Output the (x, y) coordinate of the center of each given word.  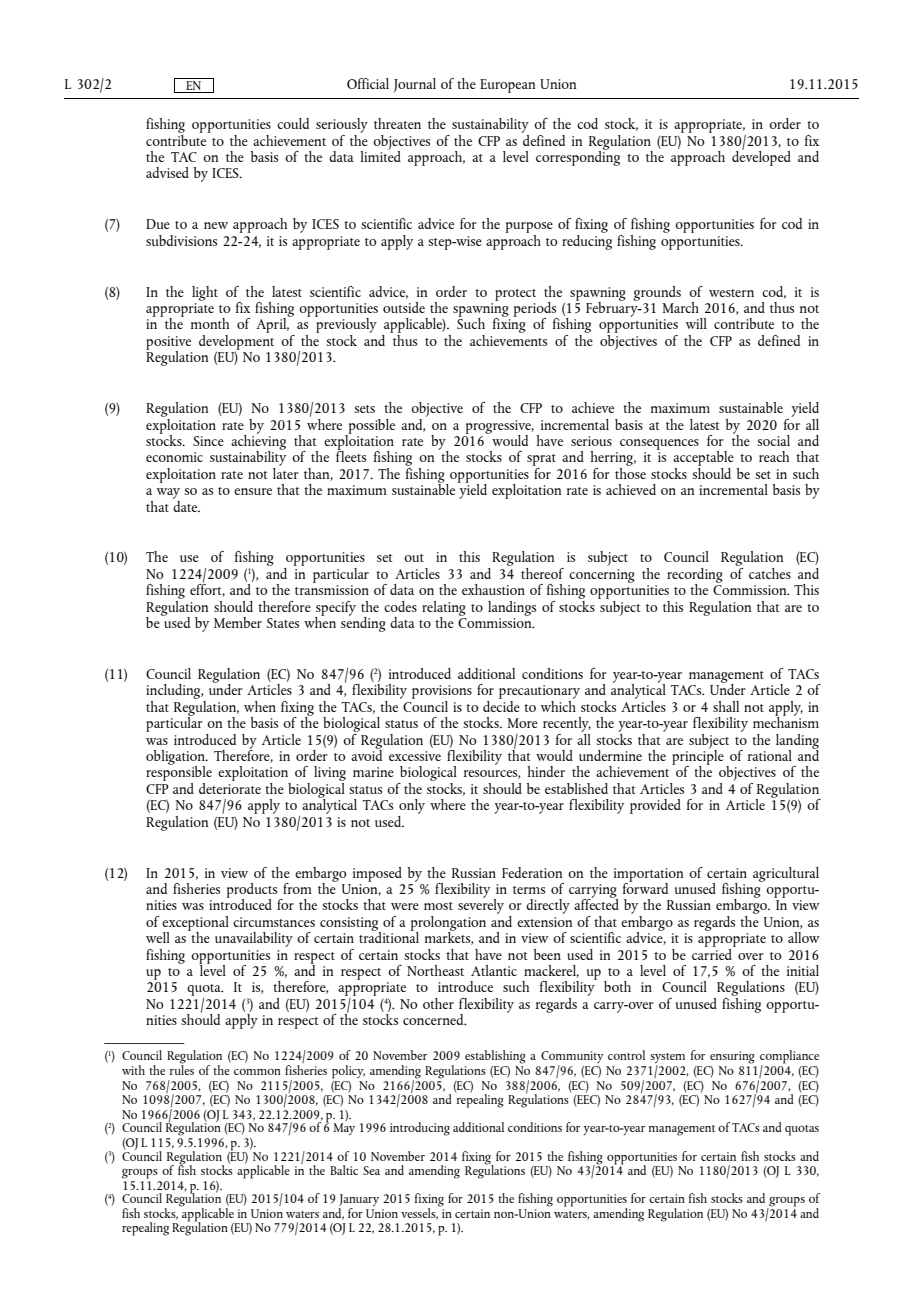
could (293, 123)
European (507, 86)
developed (761, 157)
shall (726, 706)
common (257, 1072)
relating (444, 609)
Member (238, 622)
